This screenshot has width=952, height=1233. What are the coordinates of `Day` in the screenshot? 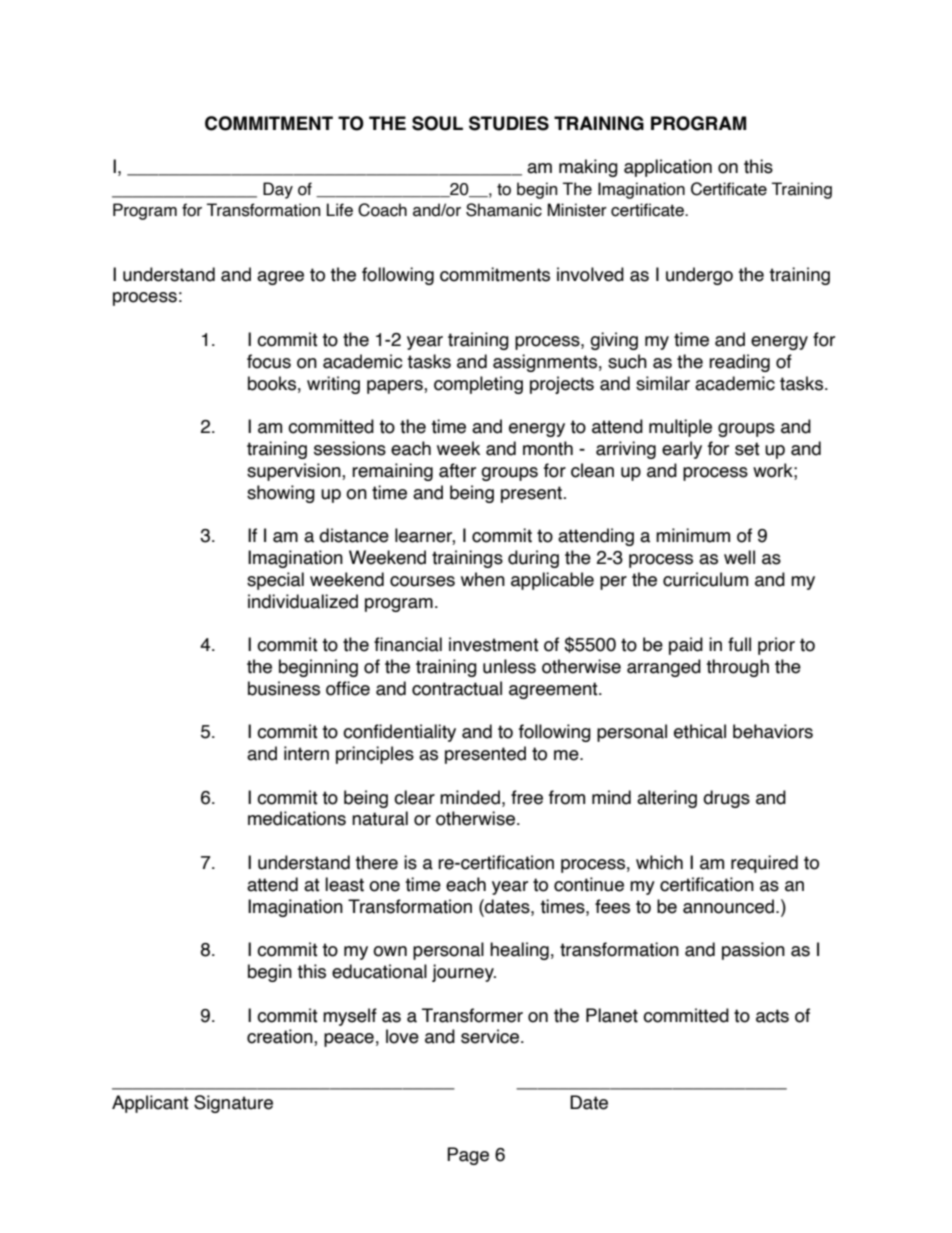 It's located at (278, 190).
